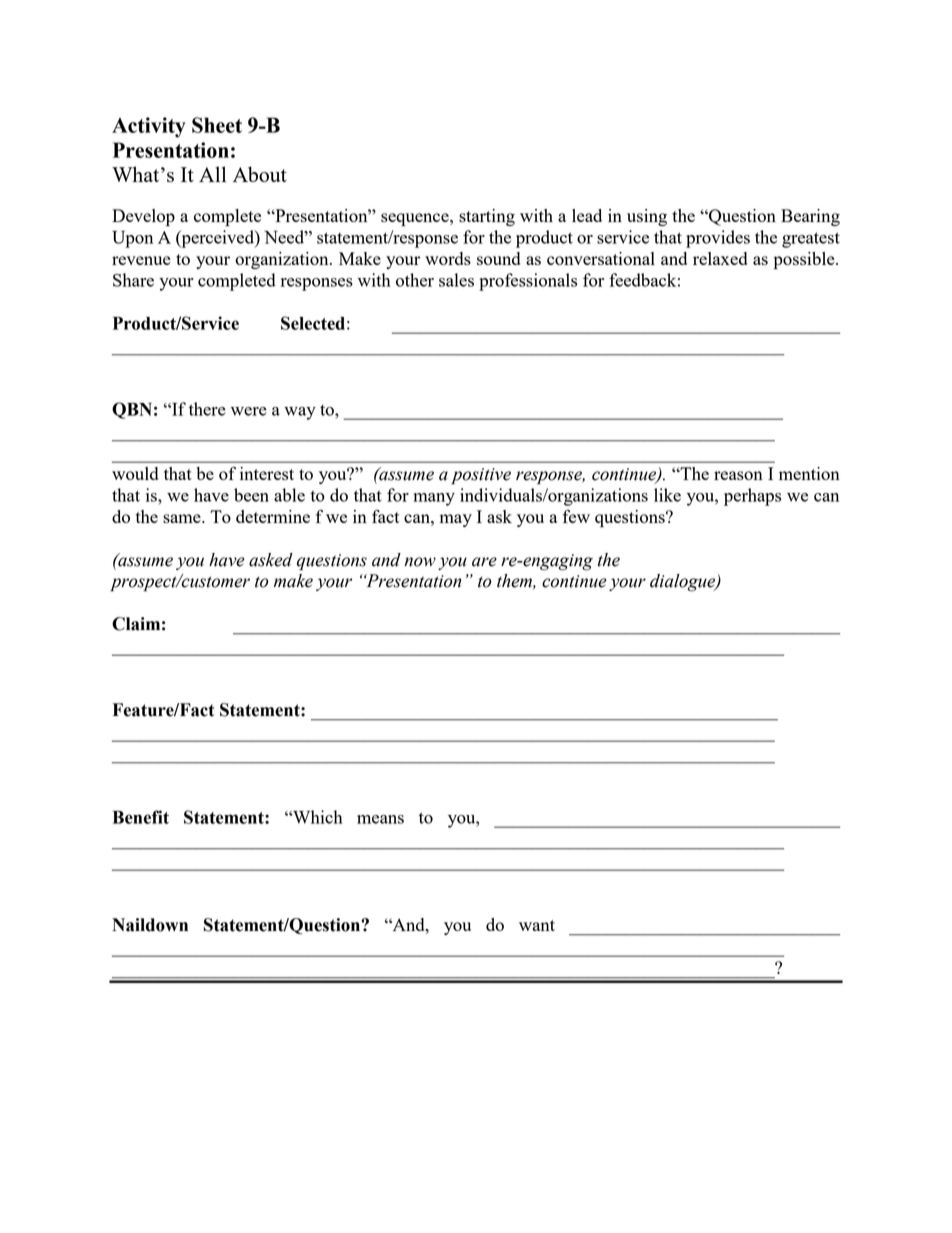 The image size is (952, 1233). What do you see at coordinates (420, 562) in the document?
I see `now` at bounding box center [420, 562].
